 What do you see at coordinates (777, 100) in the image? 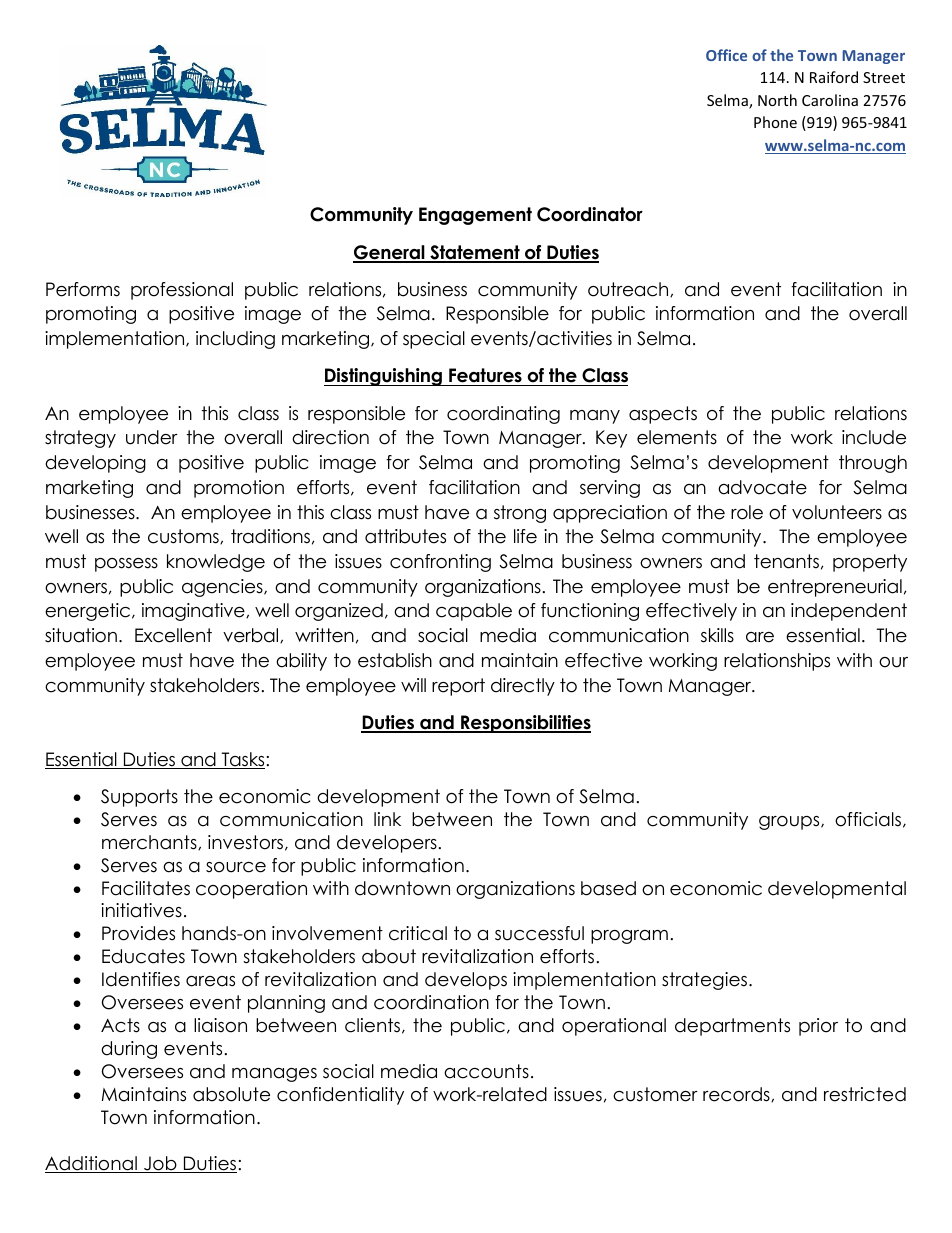
I see `North` at bounding box center [777, 100].
